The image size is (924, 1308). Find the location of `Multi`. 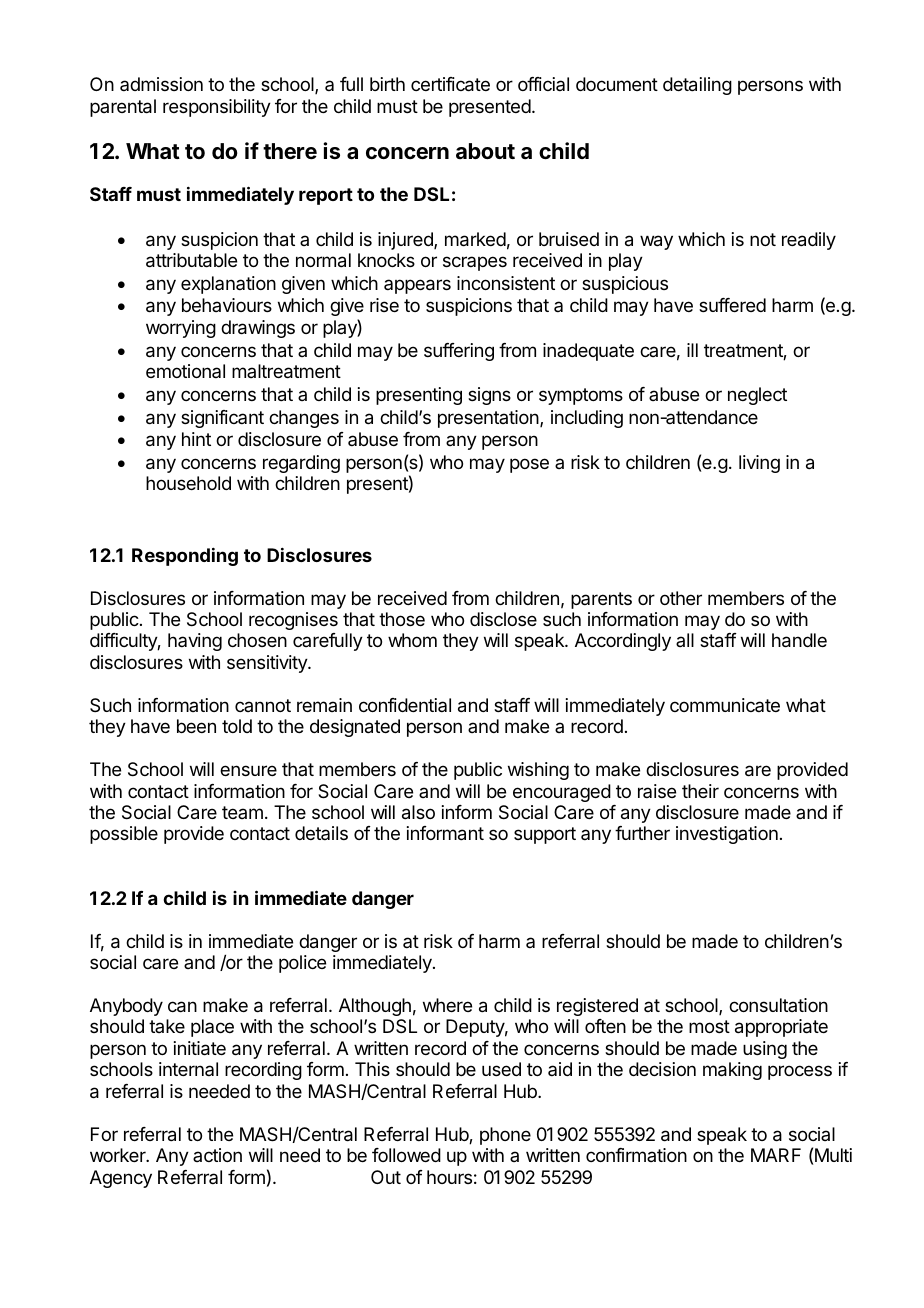

Multi is located at coordinates (833, 1155).
